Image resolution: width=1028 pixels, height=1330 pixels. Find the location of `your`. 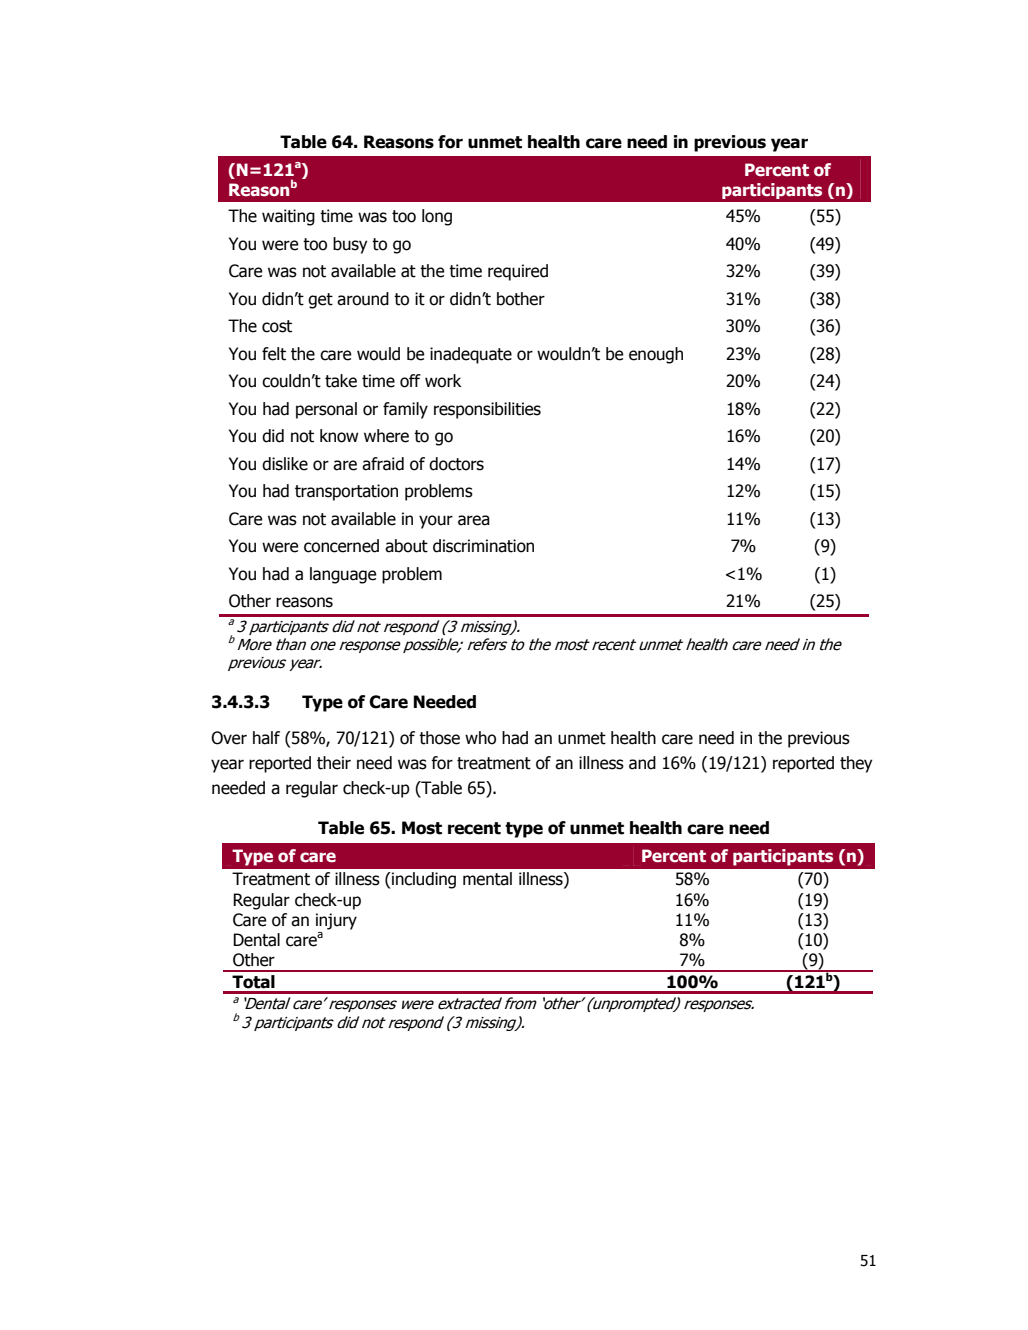

your is located at coordinates (436, 522).
